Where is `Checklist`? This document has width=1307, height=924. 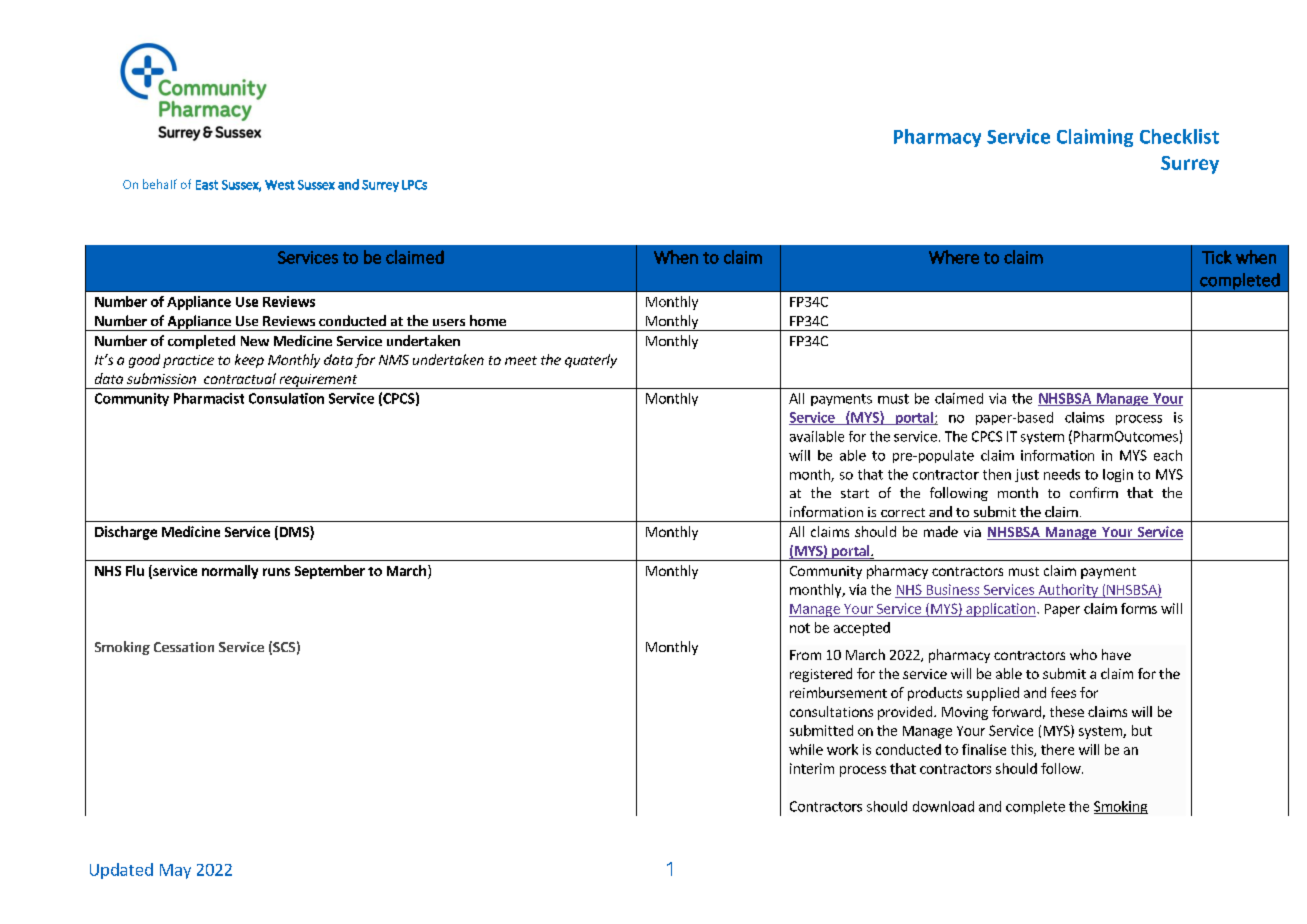
Checklist is located at coordinates (1179, 136).
